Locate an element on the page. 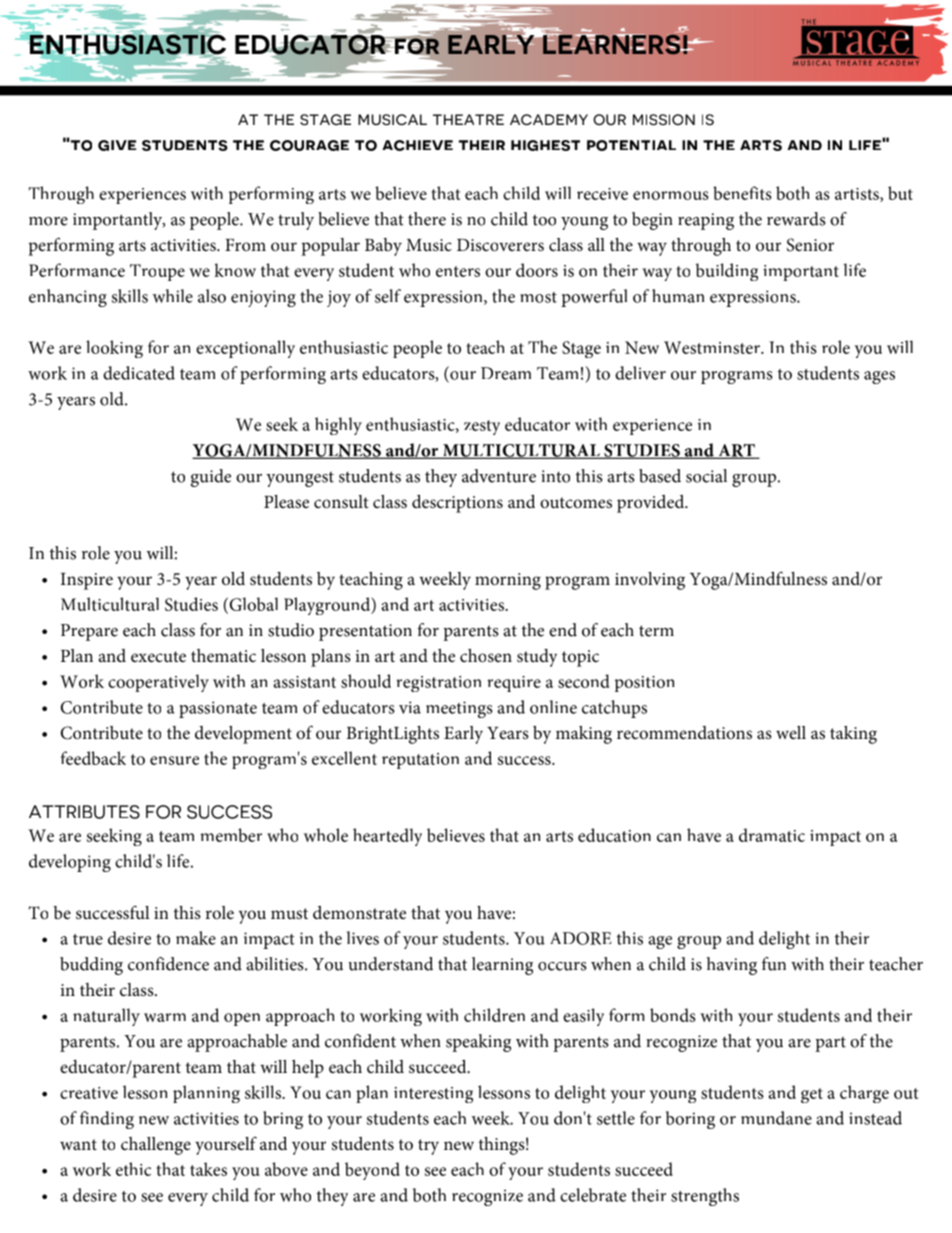  benefits is located at coordinates (742, 193).
